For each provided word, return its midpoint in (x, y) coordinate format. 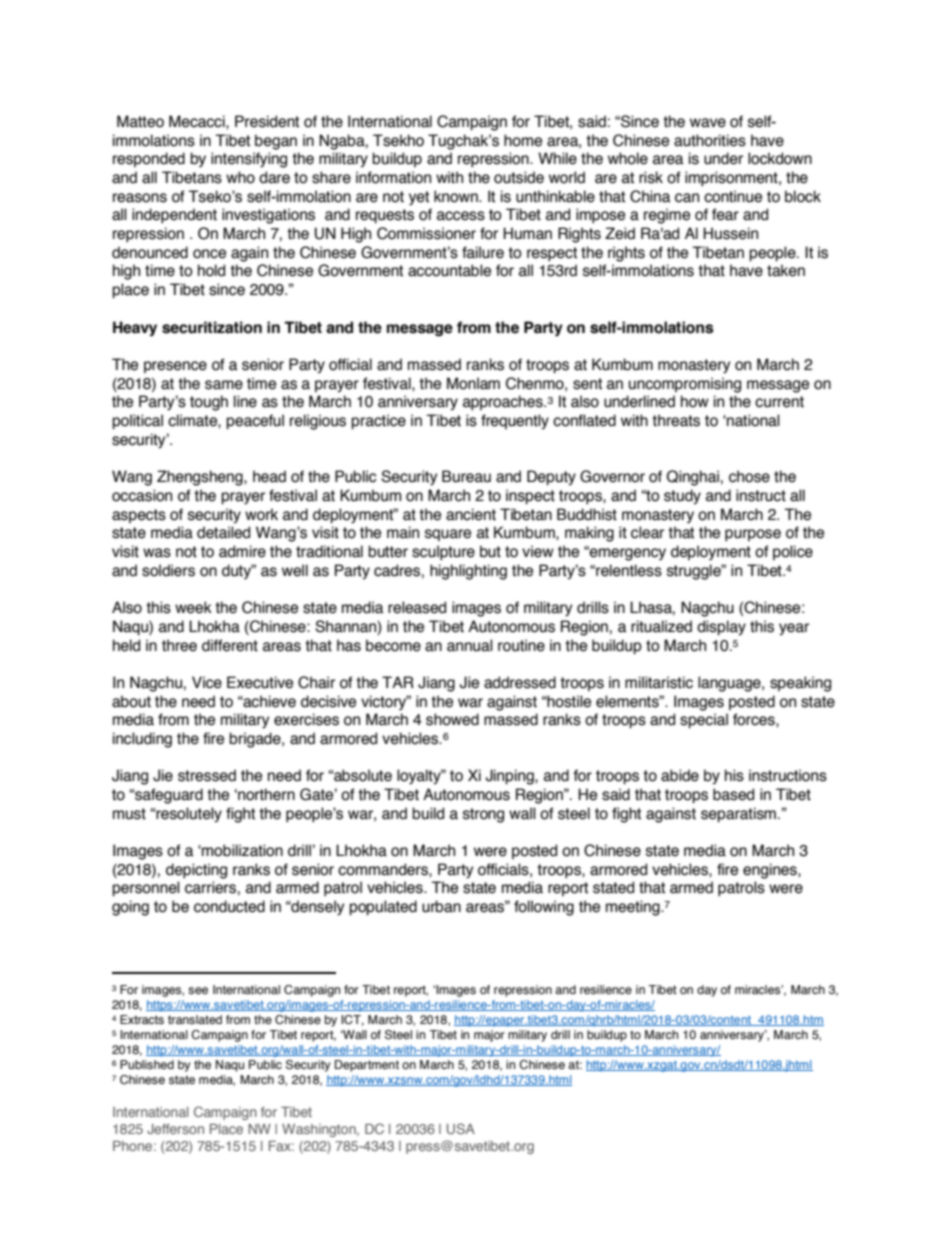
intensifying (249, 160)
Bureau (466, 476)
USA (461, 1128)
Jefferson (175, 1129)
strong (483, 815)
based (733, 794)
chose (749, 476)
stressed (207, 775)
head (269, 476)
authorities (710, 140)
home (523, 140)
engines (771, 871)
